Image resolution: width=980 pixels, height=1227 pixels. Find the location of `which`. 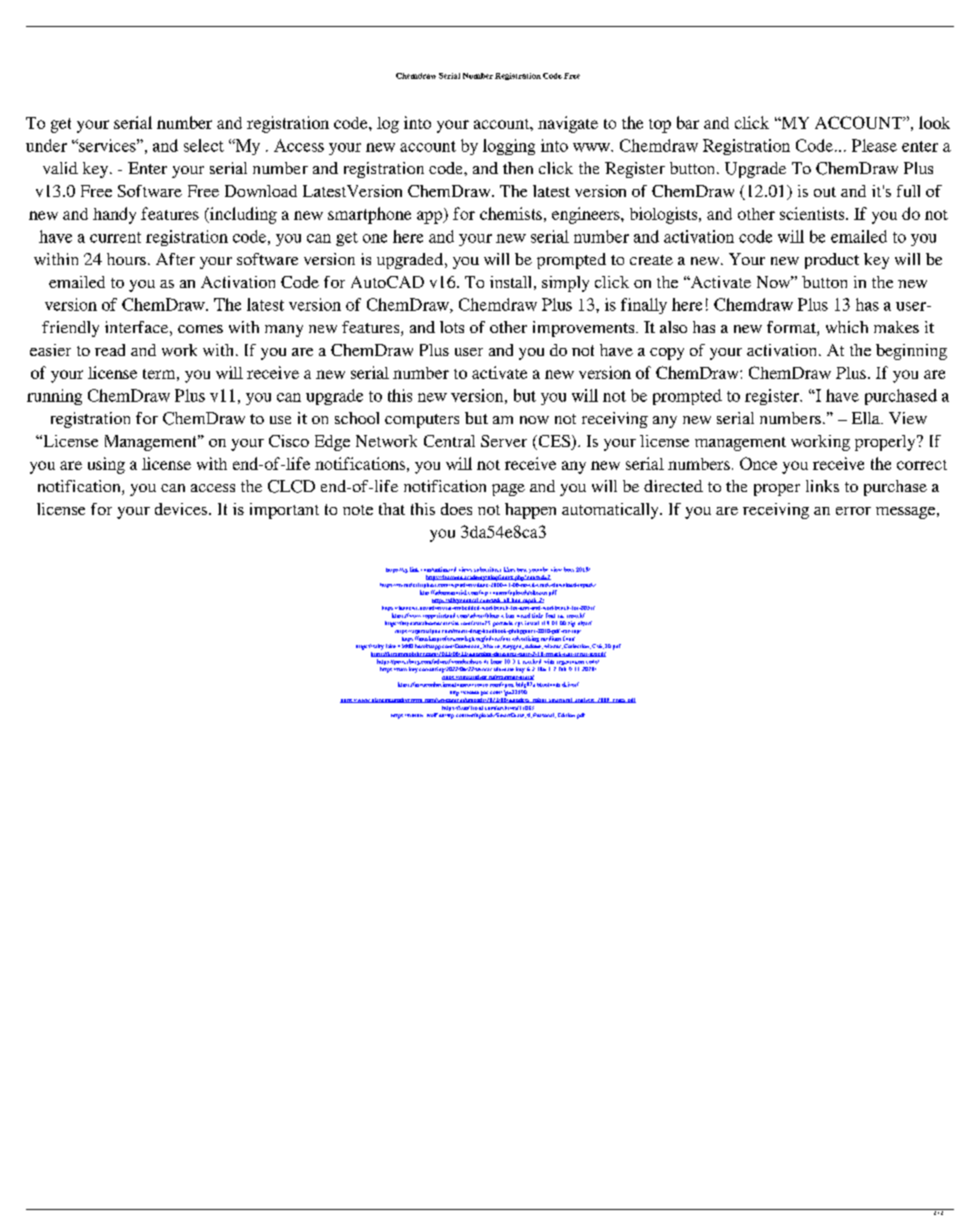

which is located at coordinates (847, 327).
